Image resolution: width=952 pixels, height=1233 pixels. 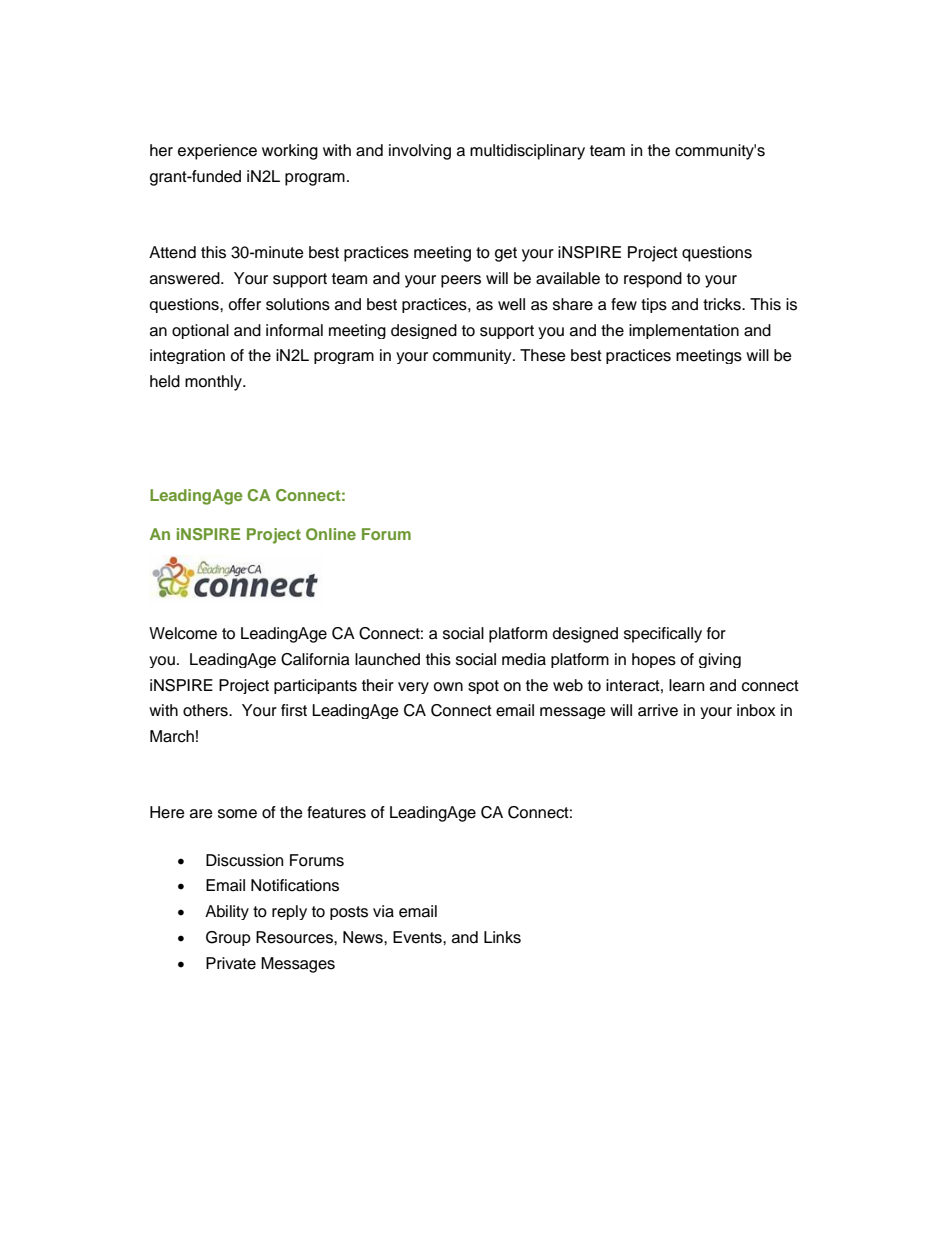 What do you see at coordinates (653, 280) in the screenshot?
I see `respond` at bounding box center [653, 280].
